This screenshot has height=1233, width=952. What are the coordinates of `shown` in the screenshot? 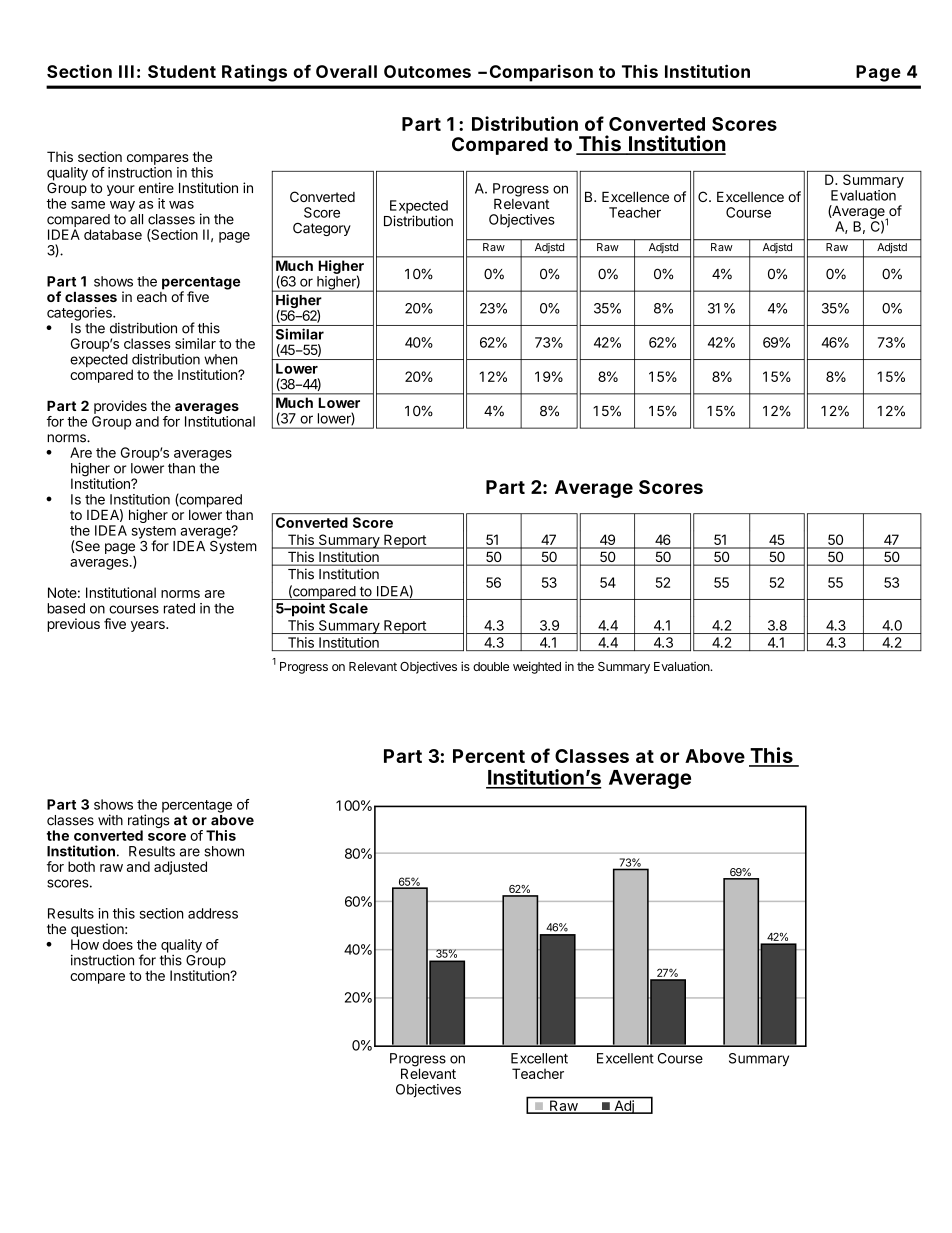 It's located at (224, 851).
